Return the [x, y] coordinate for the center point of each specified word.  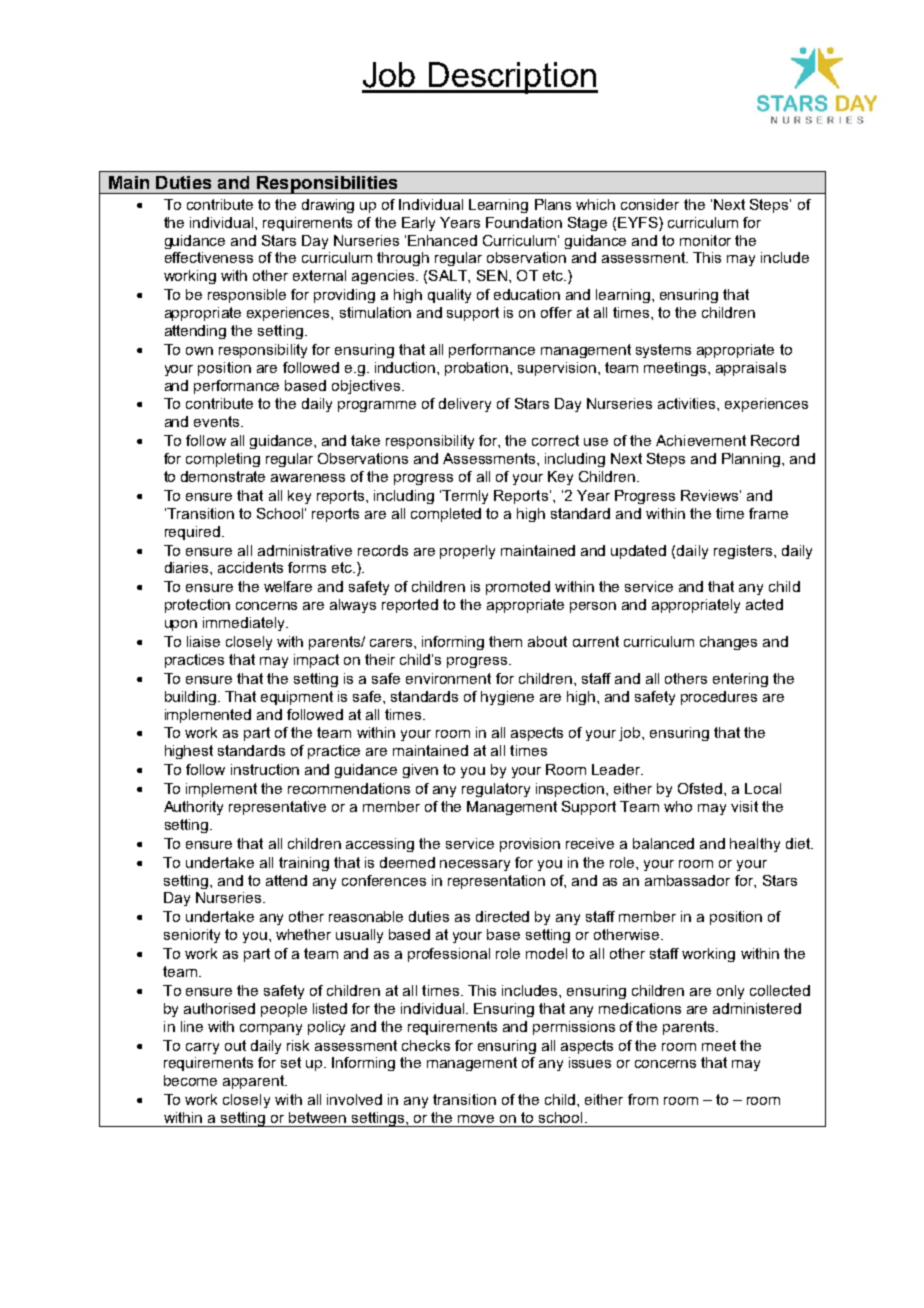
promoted [518, 588]
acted [764, 604]
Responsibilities [327, 185]
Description [512, 78]
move [476, 1119]
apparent [255, 1082]
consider [650, 204]
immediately [245, 624]
